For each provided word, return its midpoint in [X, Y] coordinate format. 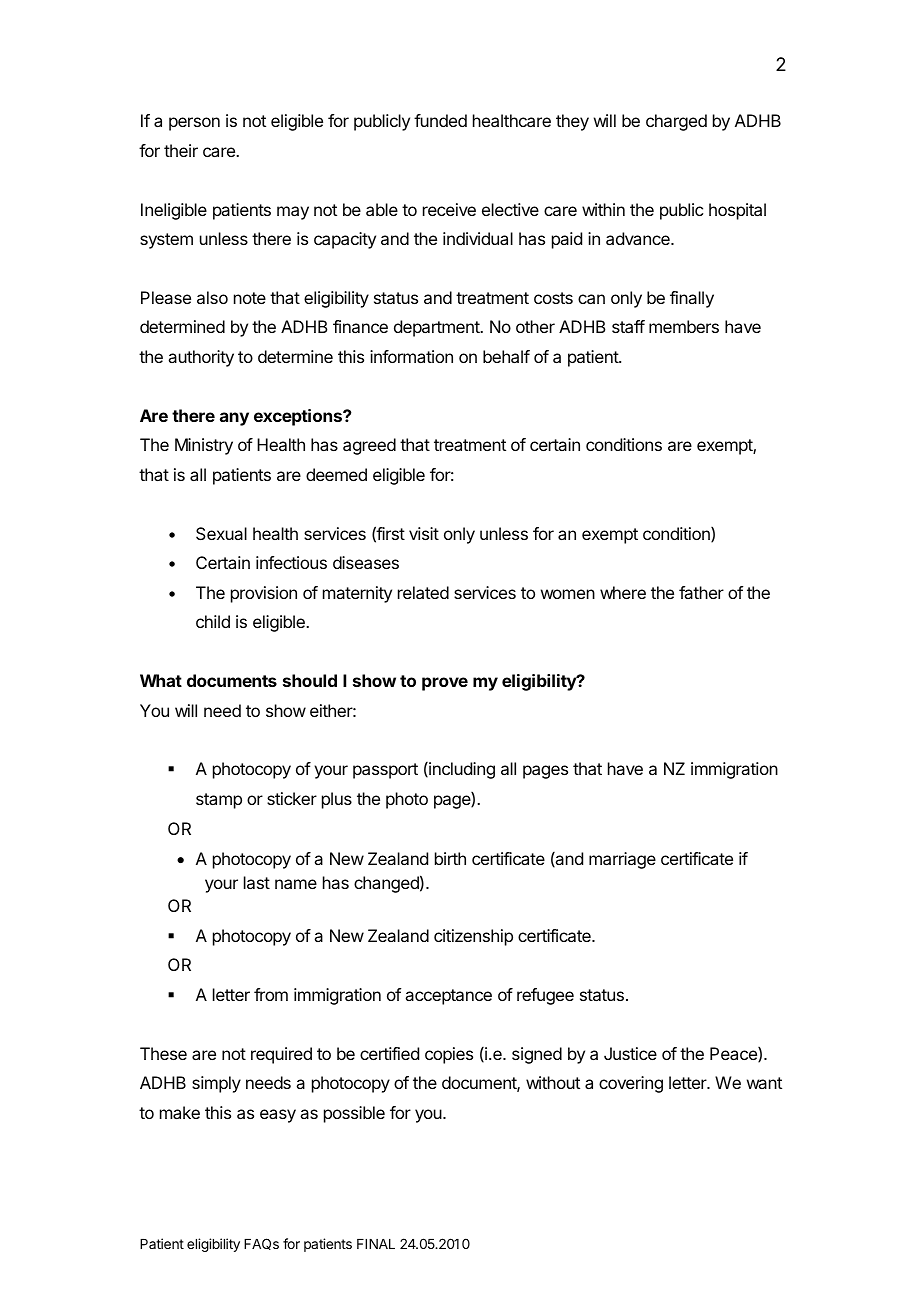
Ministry [204, 446]
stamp [219, 801]
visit [424, 533]
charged [676, 122]
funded [440, 120]
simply [216, 1084]
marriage [622, 860]
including [461, 770]
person [194, 124]
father [701, 592]
